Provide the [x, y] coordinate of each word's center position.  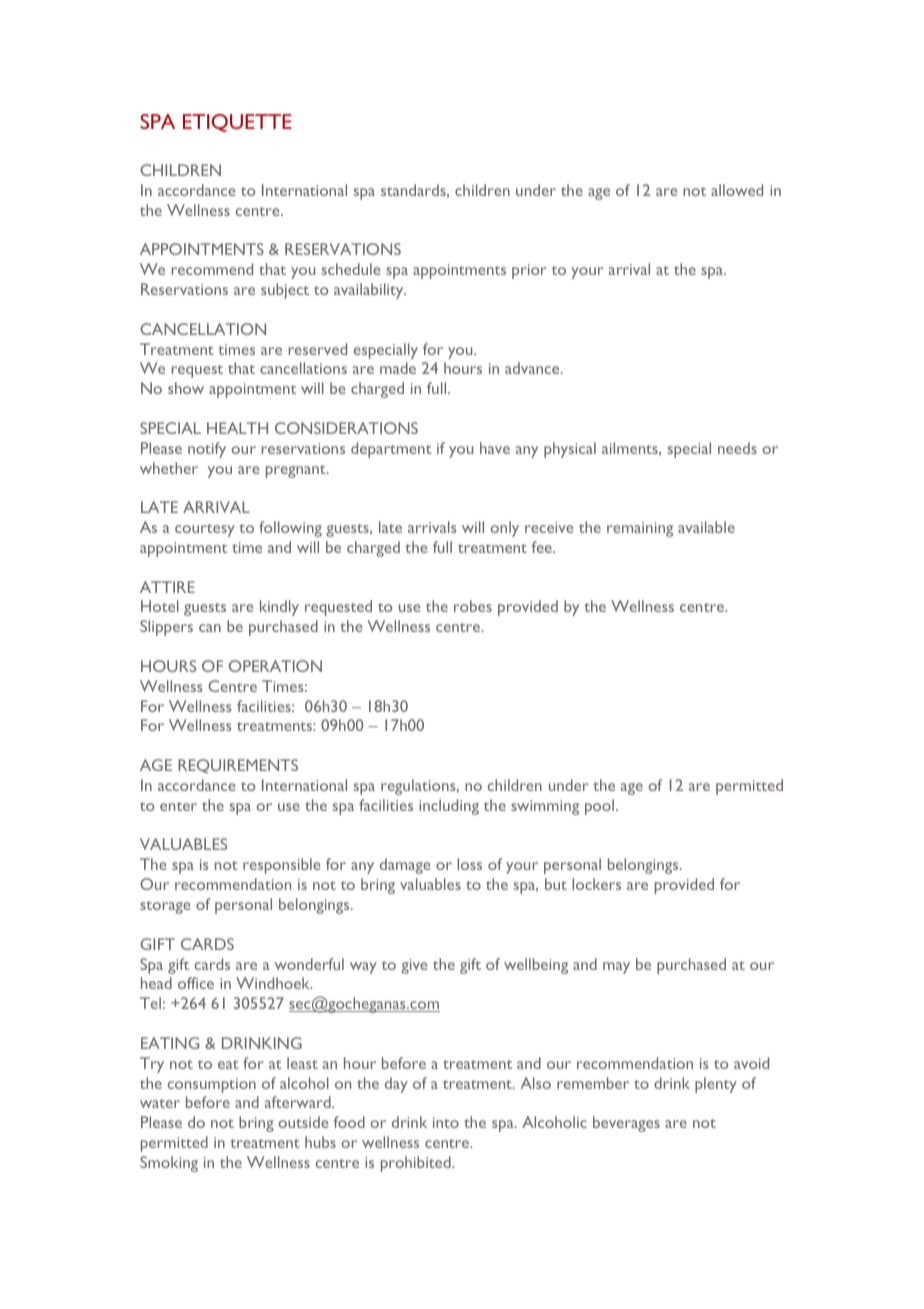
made [398, 368]
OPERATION [275, 666]
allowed [737, 190]
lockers [596, 884]
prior [529, 271]
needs [737, 448]
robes [473, 606]
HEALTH [237, 428]
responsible [281, 866]
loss [469, 864]
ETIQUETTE [237, 123]
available [706, 527]
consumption [211, 1085]
